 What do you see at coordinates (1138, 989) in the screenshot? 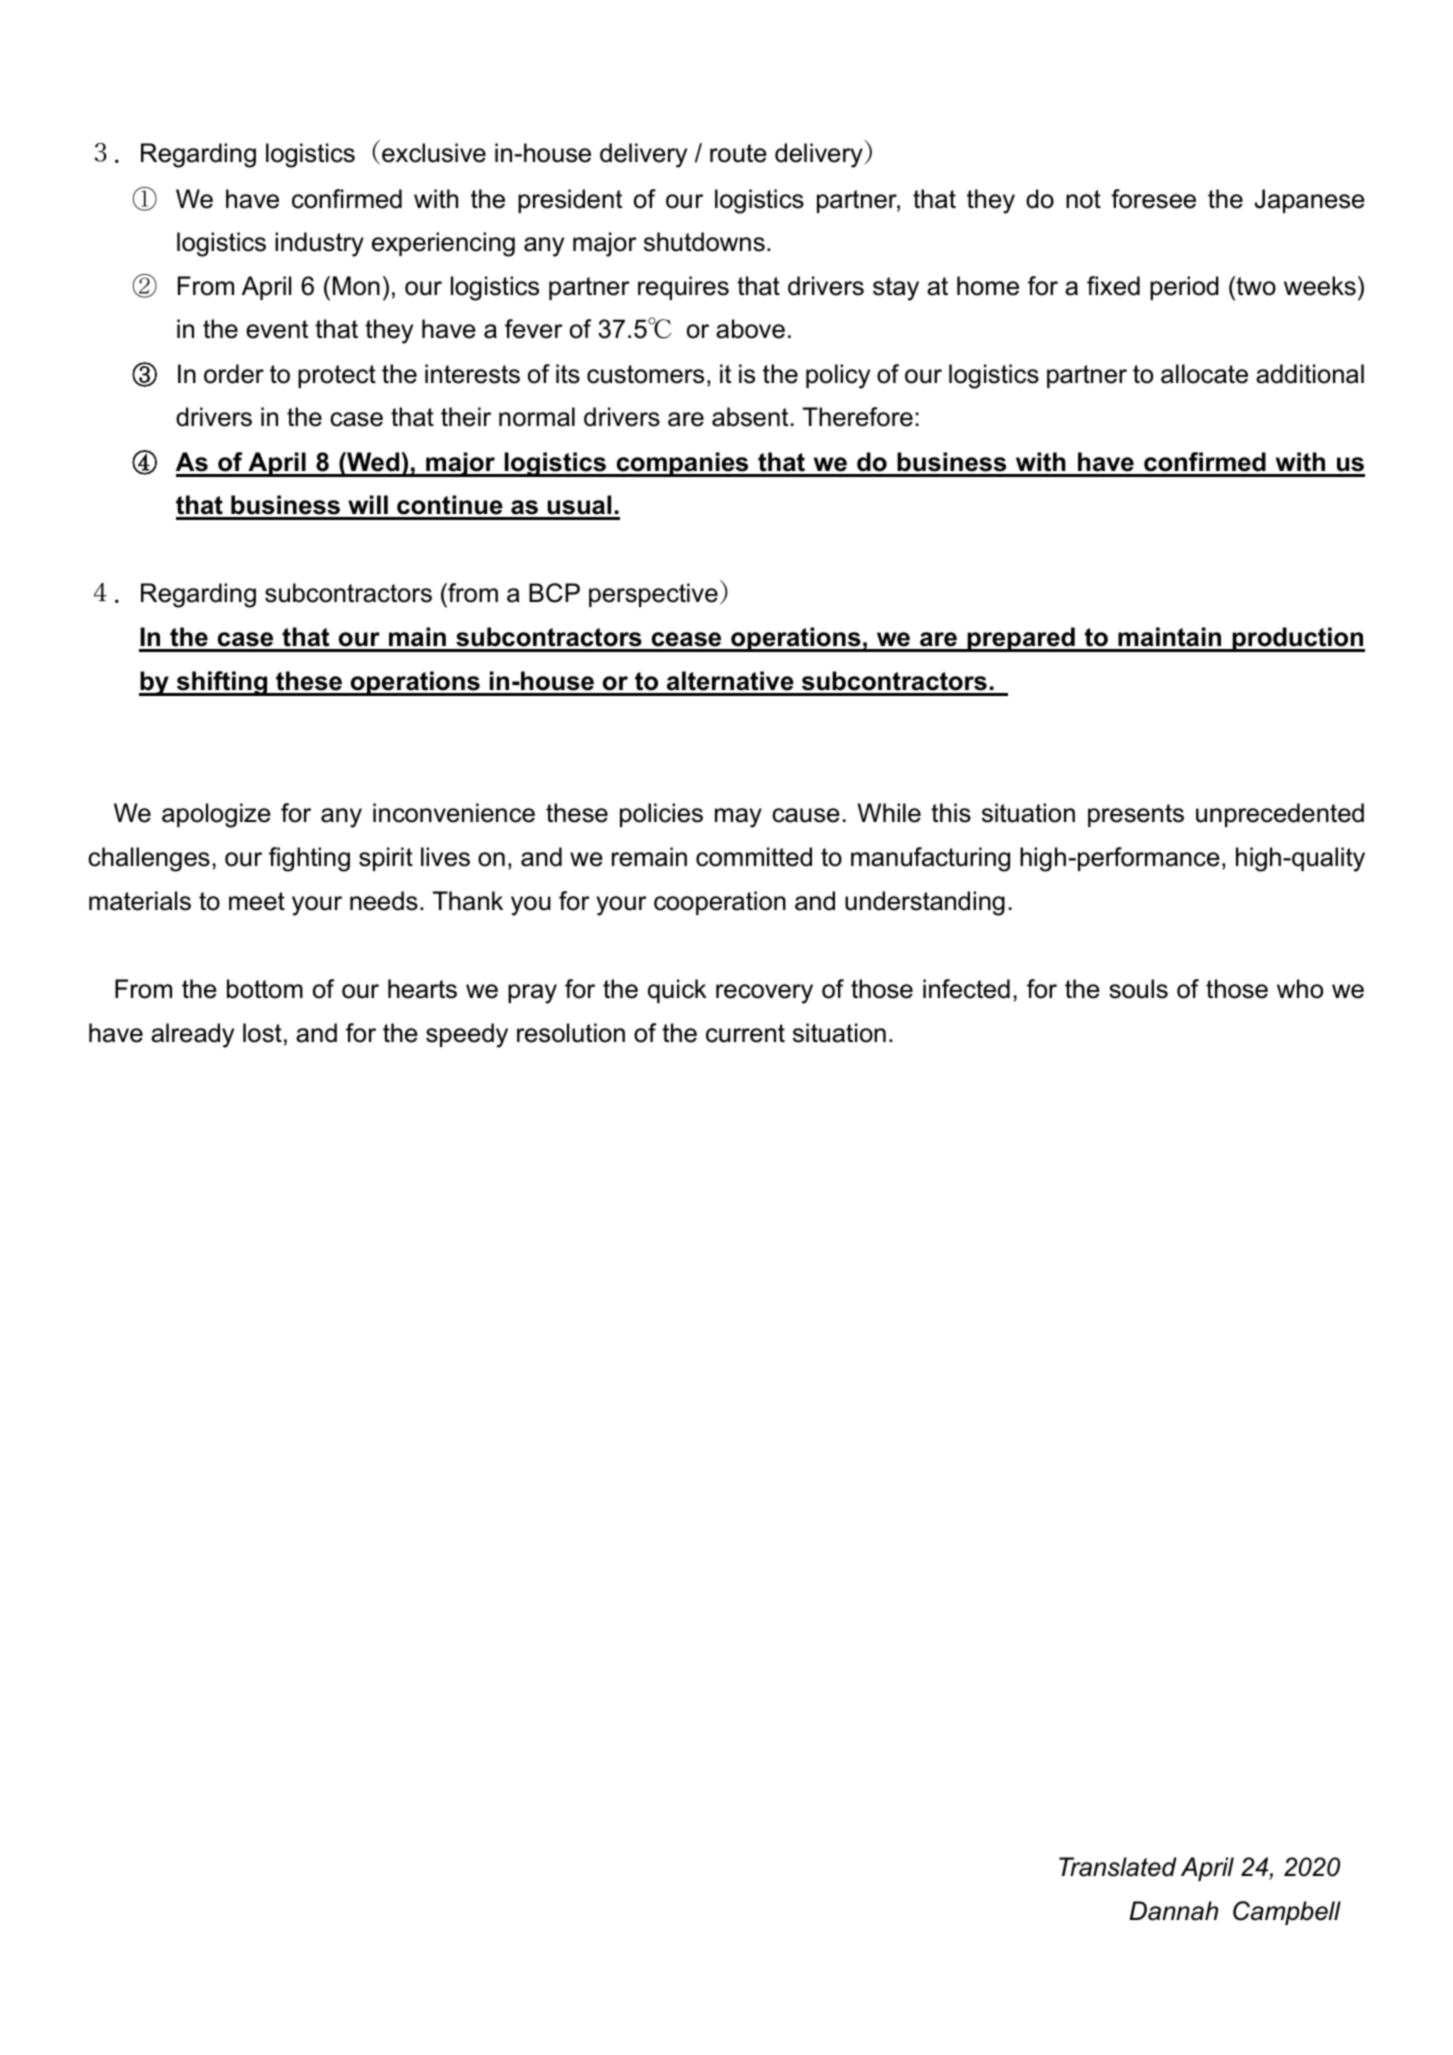
I see `souls` at bounding box center [1138, 989].
